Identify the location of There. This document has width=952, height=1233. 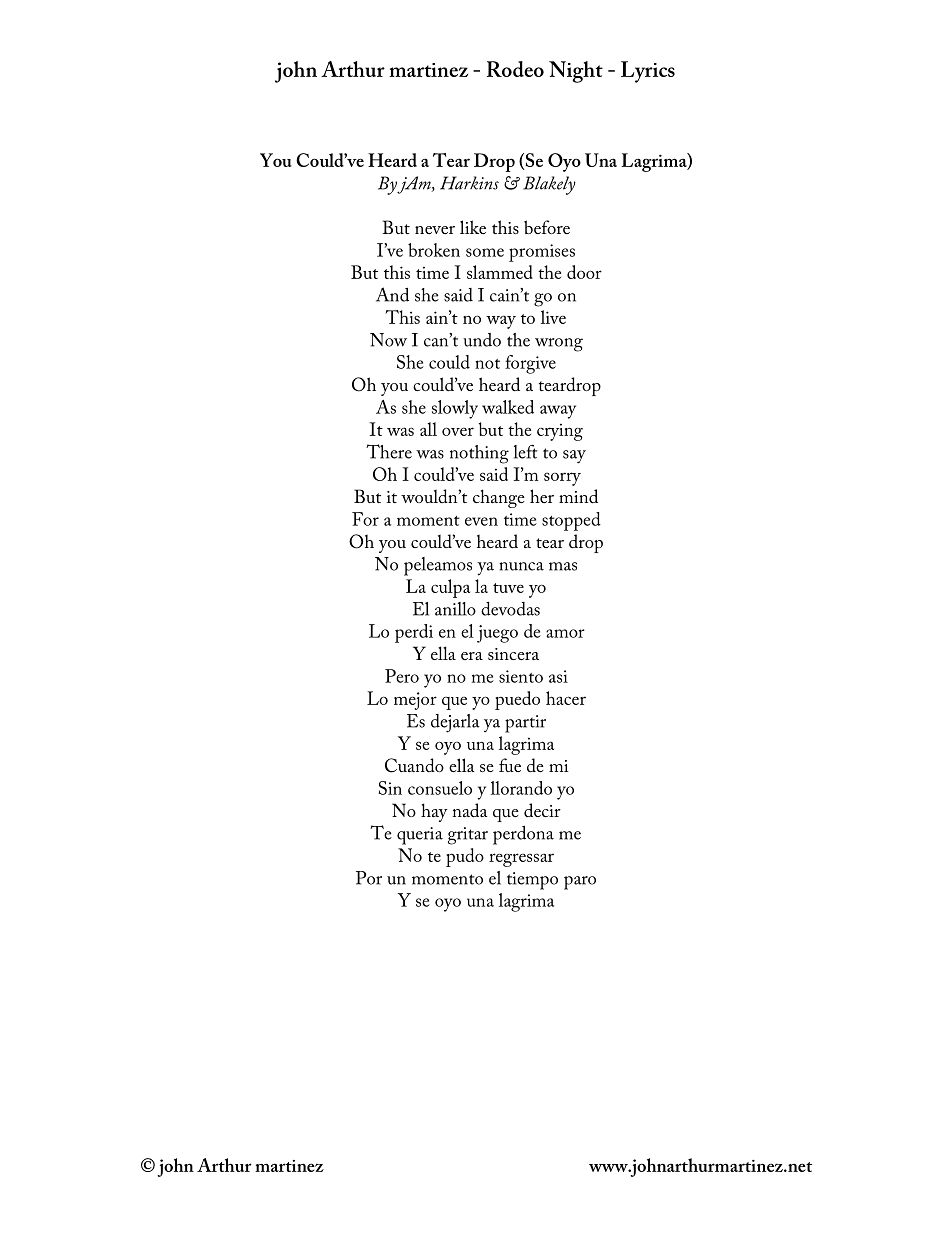
(389, 451).
